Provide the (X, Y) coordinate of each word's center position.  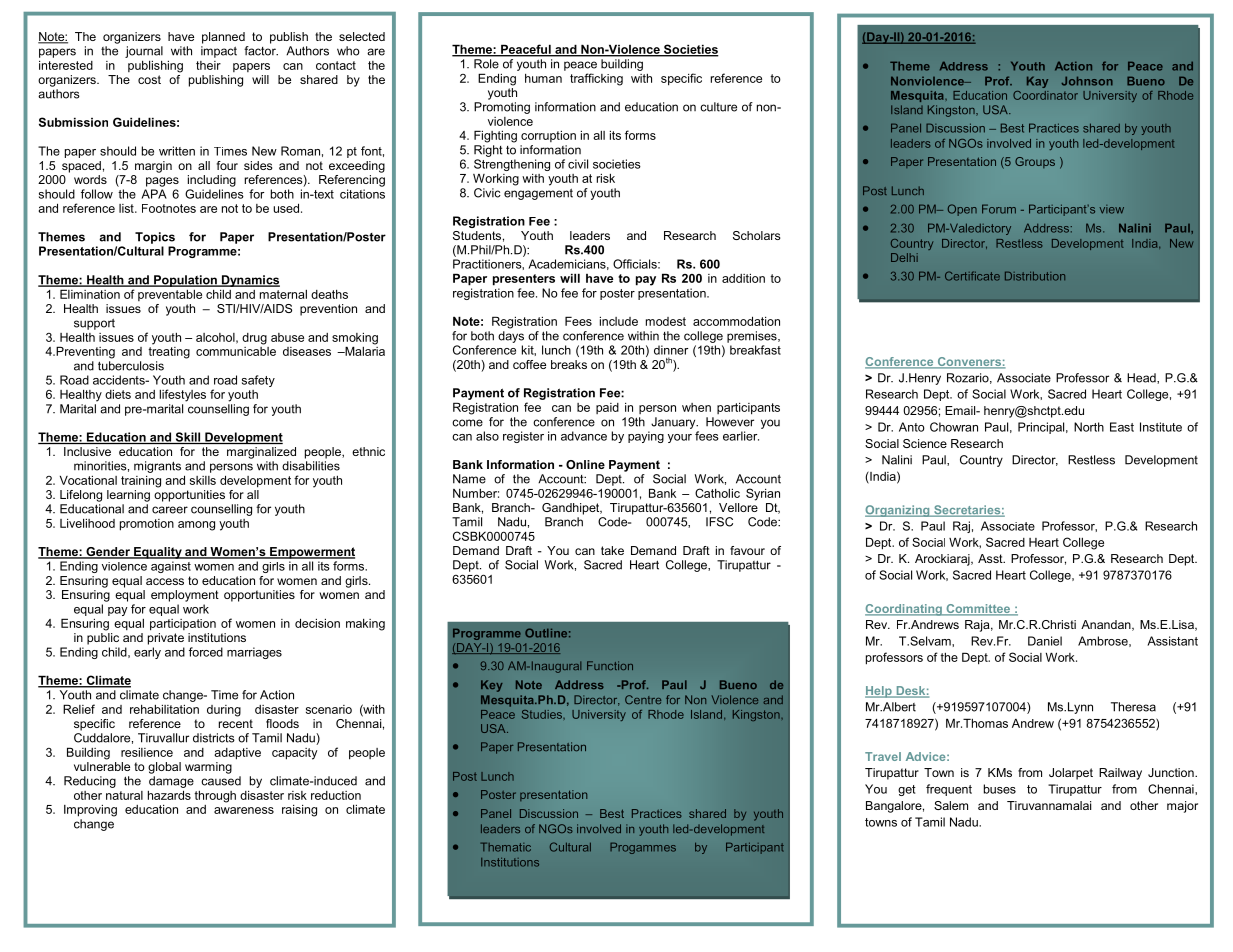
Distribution (1035, 276)
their (208, 65)
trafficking (596, 79)
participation (183, 625)
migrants (157, 467)
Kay (1037, 82)
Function (610, 665)
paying (646, 437)
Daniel (1045, 641)
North (1089, 427)
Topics (155, 238)
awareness (244, 810)
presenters (524, 280)
